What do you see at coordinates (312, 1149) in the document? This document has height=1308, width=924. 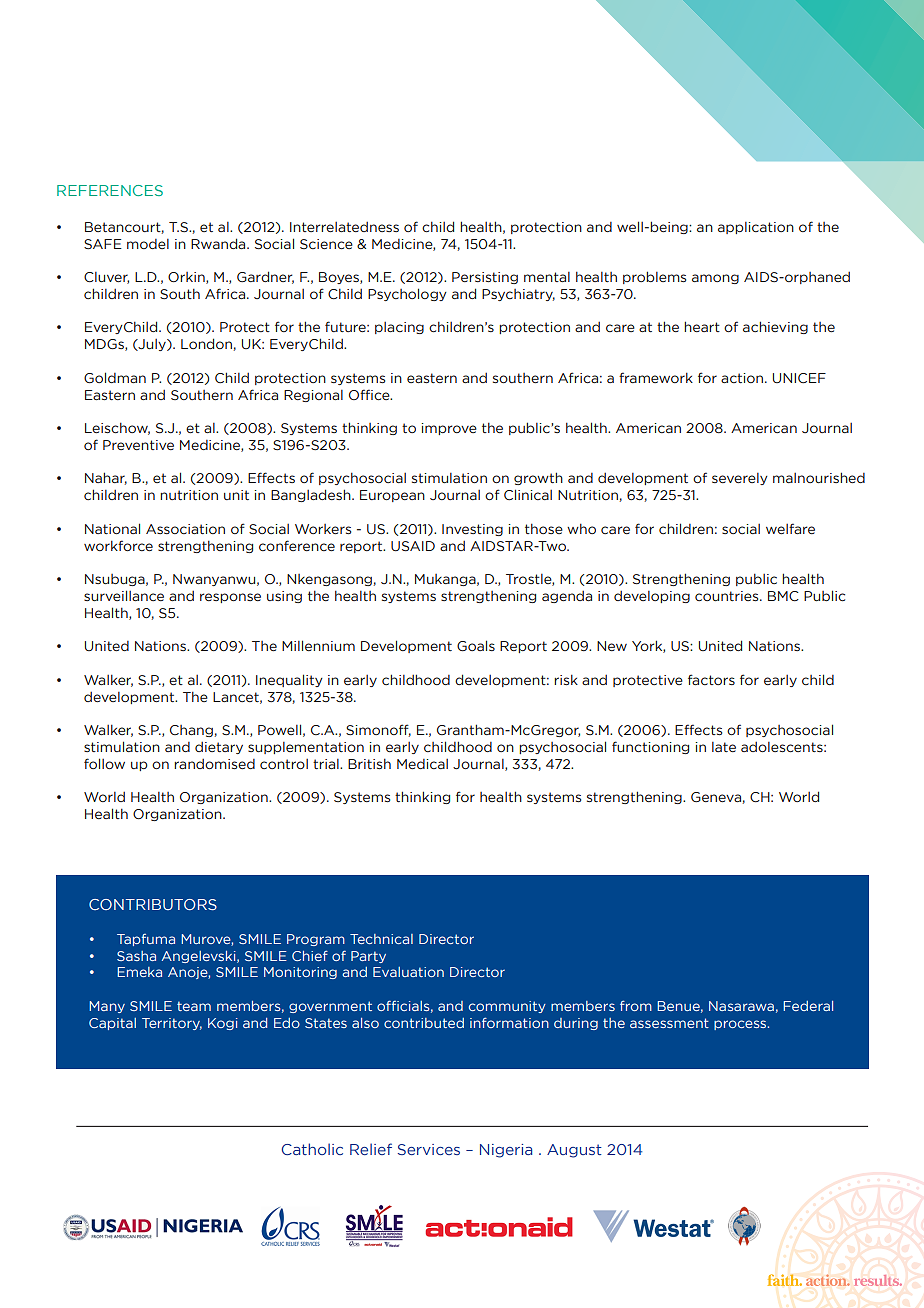 I see `Catholic` at bounding box center [312, 1149].
